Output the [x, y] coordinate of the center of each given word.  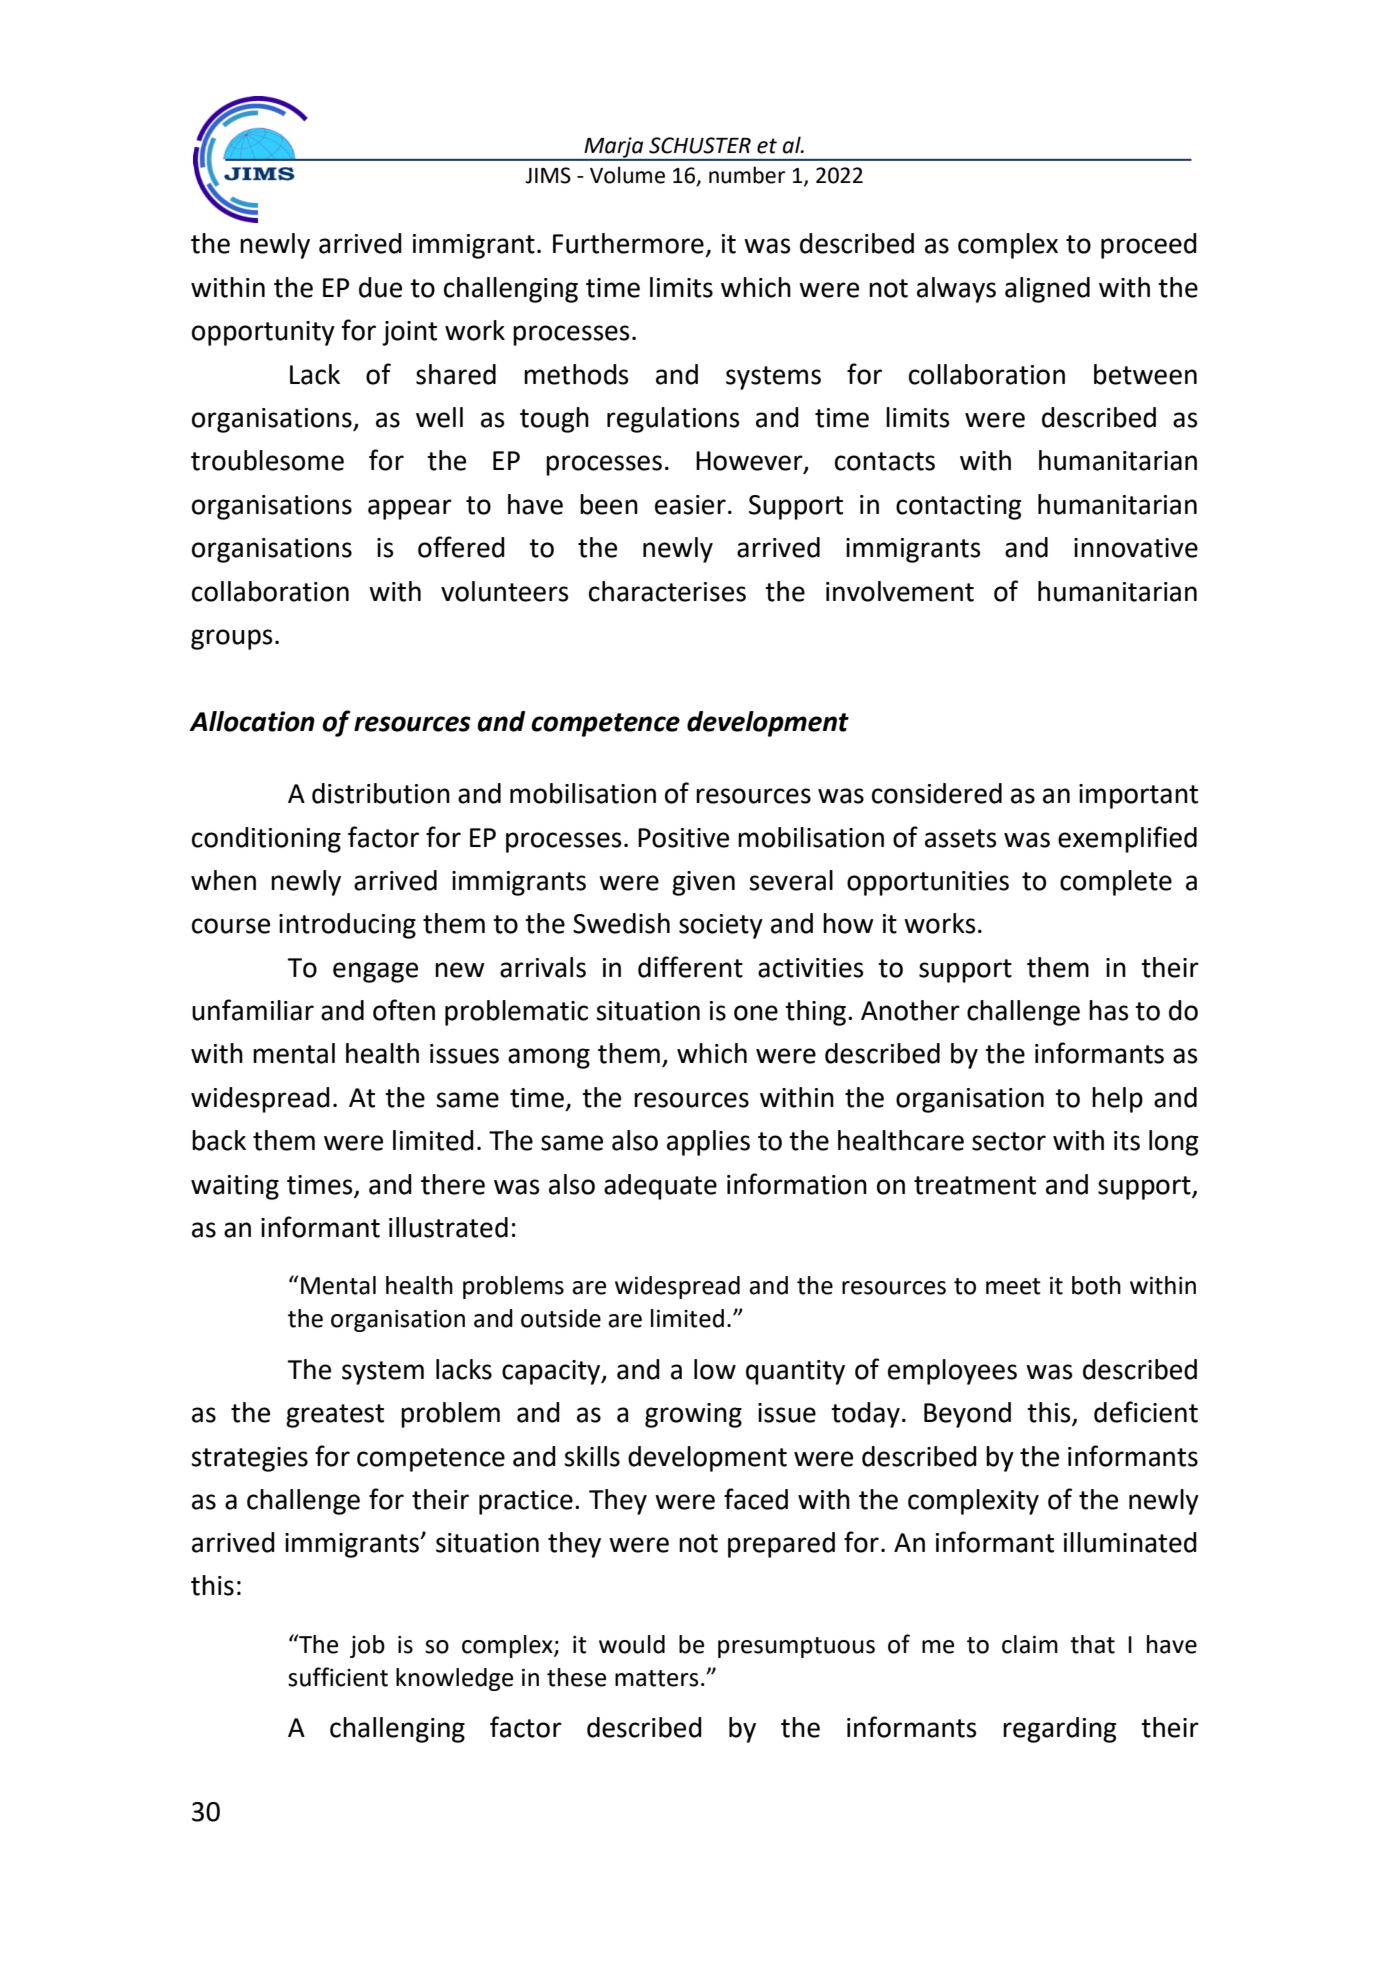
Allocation [252, 721]
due [380, 287]
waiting [235, 1187]
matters [656, 1678]
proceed [1149, 246]
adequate [660, 1187]
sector [1009, 1141]
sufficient [338, 1677]
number [747, 175]
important [1138, 796]
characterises [667, 591]
